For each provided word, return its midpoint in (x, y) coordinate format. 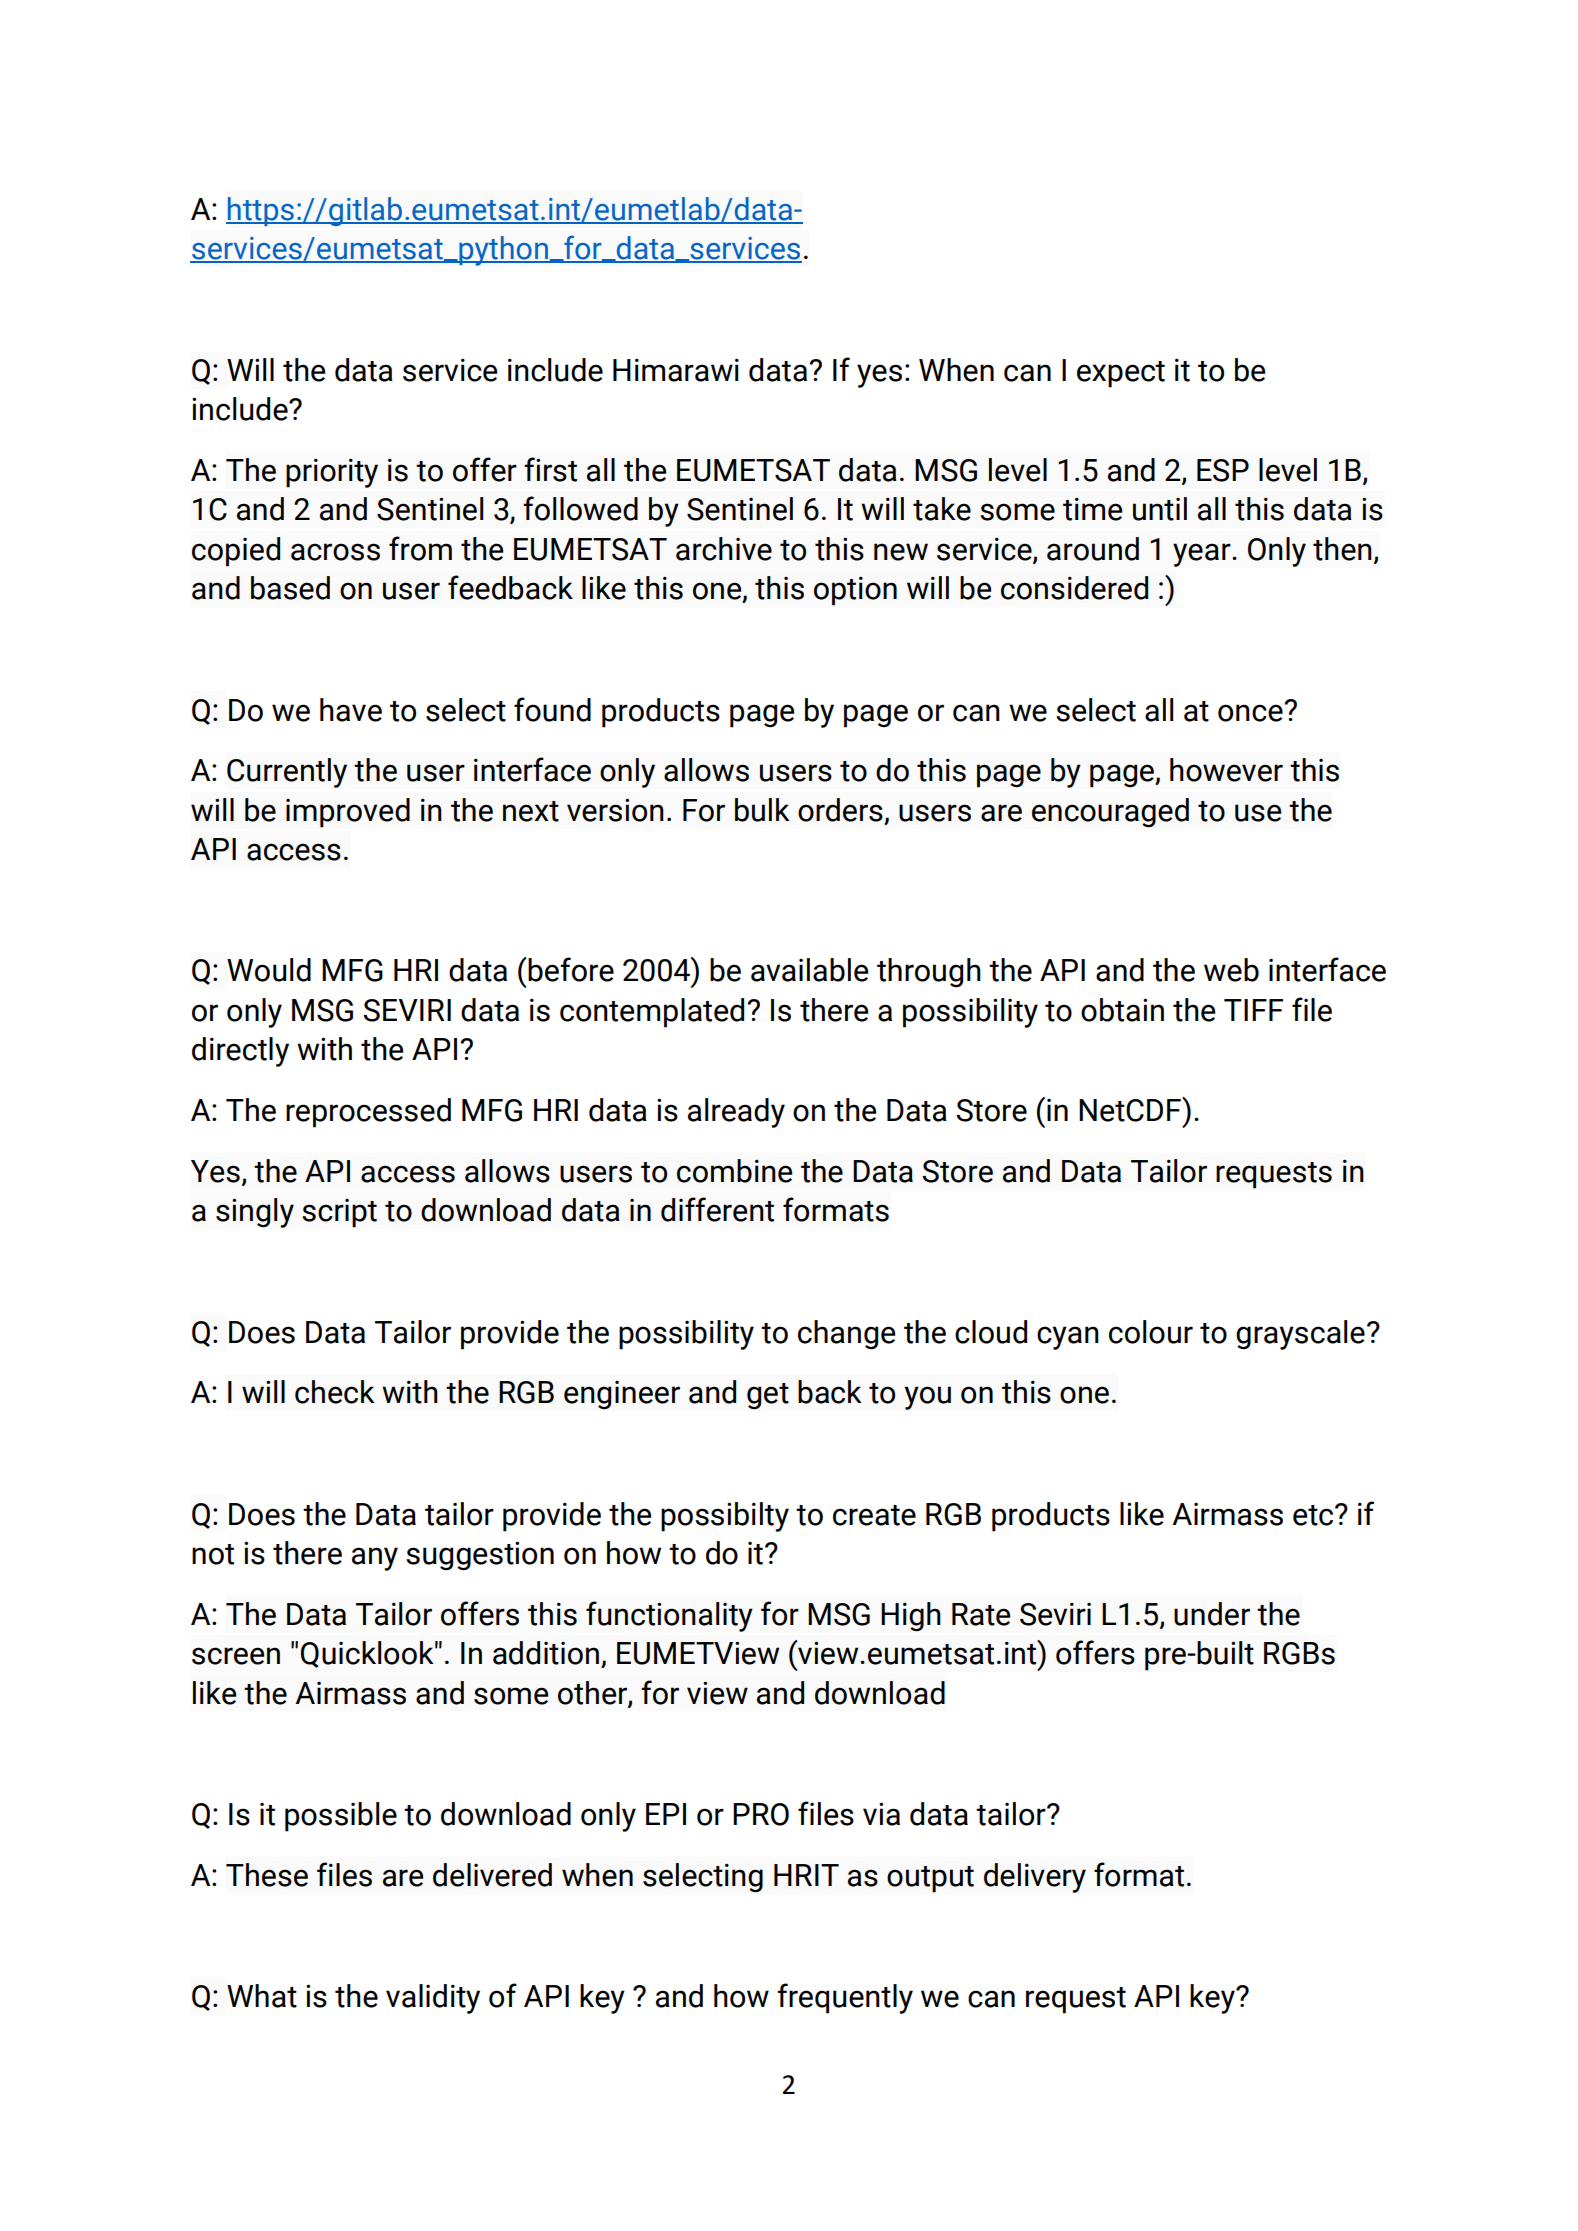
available (809, 970)
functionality (669, 1616)
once (1251, 712)
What (262, 1996)
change (846, 1335)
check (335, 1392)
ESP (1223, 470)
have (351, 710)
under (1212, 1614)
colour (1151, 1332)
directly (240, 1052)
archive (724, 549)
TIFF (1253, 1010)
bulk (762, 810)
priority (332, 473)
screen (236, 1656)
